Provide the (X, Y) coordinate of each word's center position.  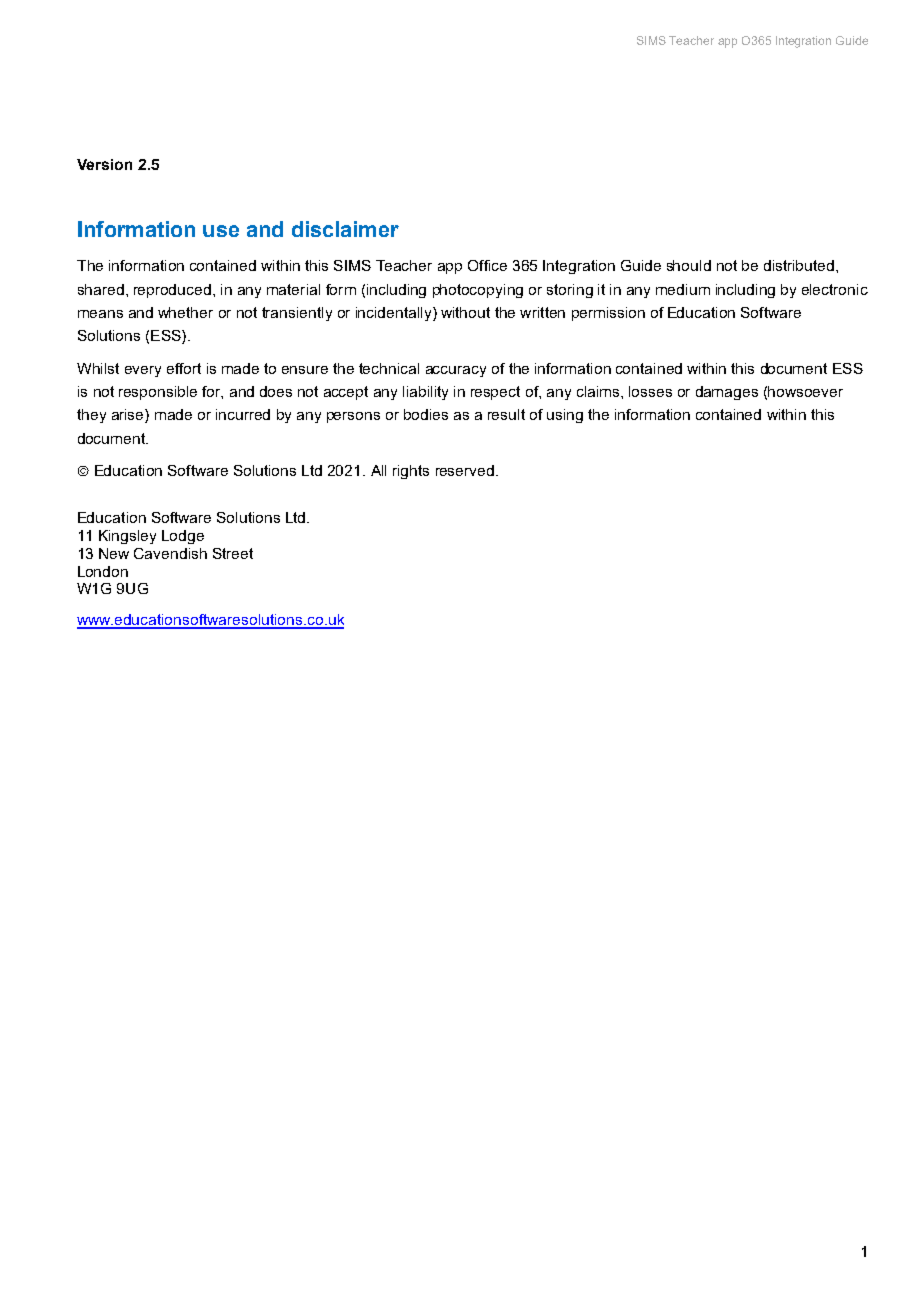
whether (185, 312)
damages (727, 393)
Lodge (183, 537)
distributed (799, 265)
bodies (426, 414)
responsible (158, 393)
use (221, 231)
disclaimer (345, 229)
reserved (465, 470)
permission (608, 314)
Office (487, 265)
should (689, 265)
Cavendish (170, 553)
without (465, 312)
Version (104, 164)
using (565, 416)
